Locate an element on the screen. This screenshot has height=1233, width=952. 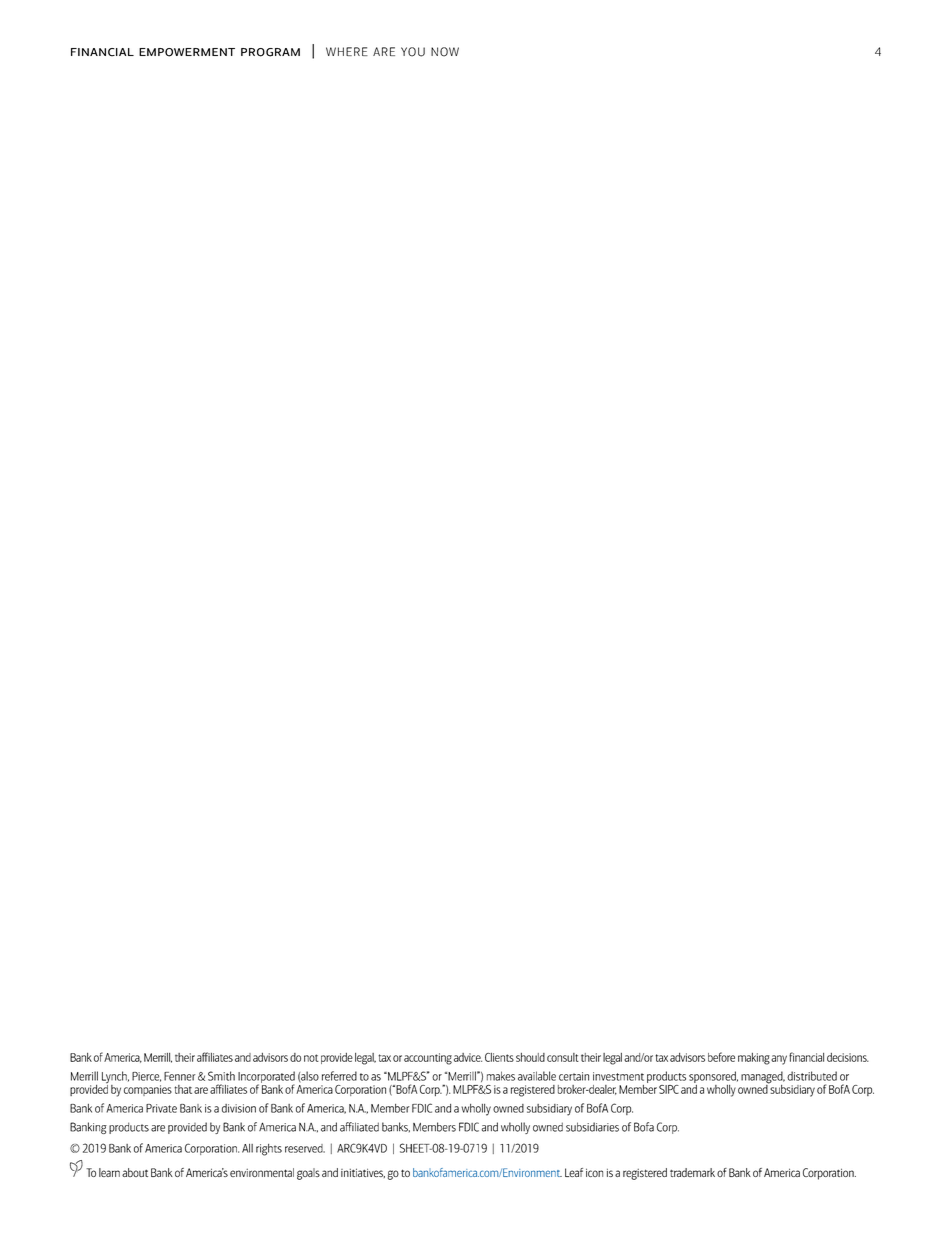
empowerment is located at coordinates (187, 52).
